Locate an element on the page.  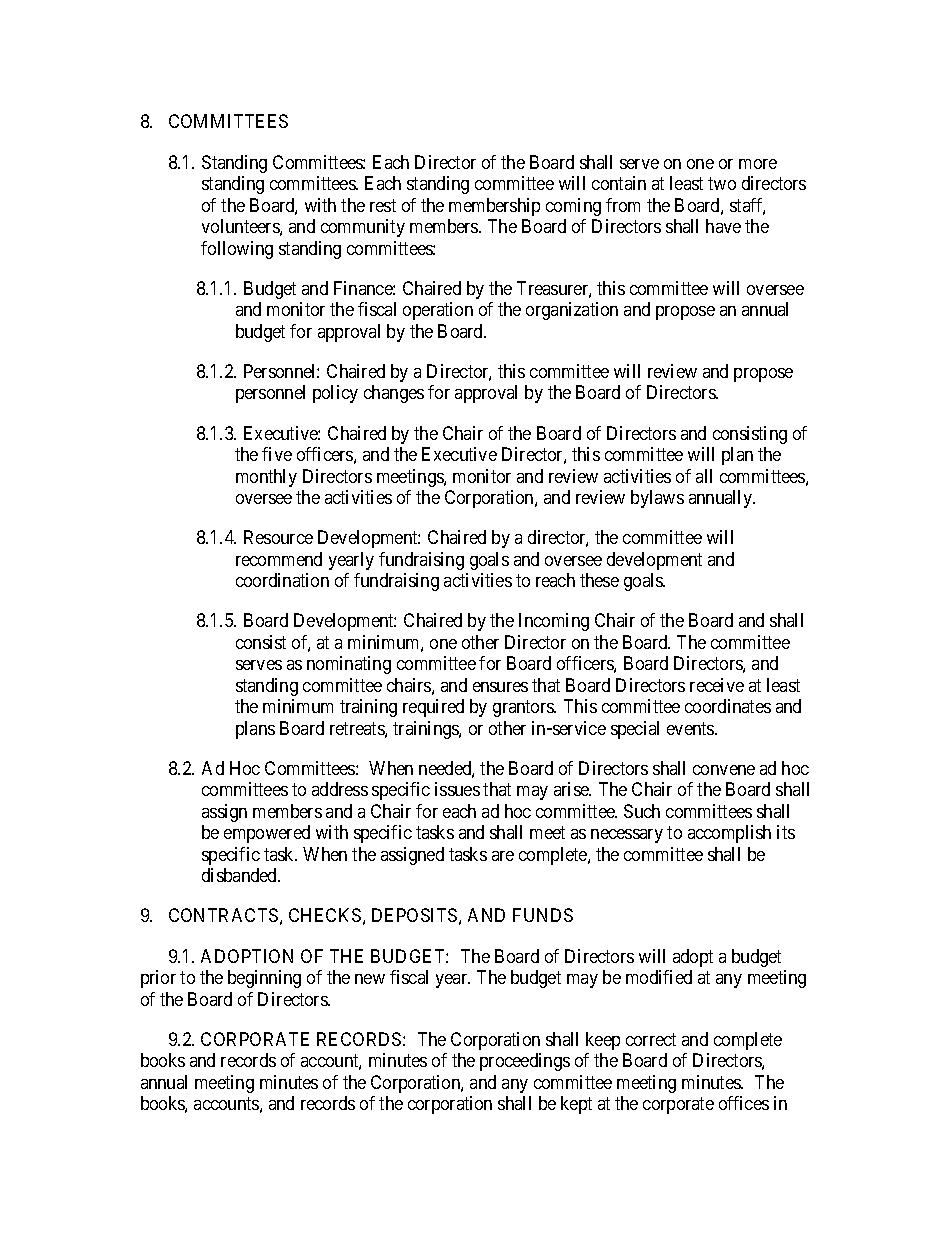
proceedings is located at coordinates (525, 1062).
